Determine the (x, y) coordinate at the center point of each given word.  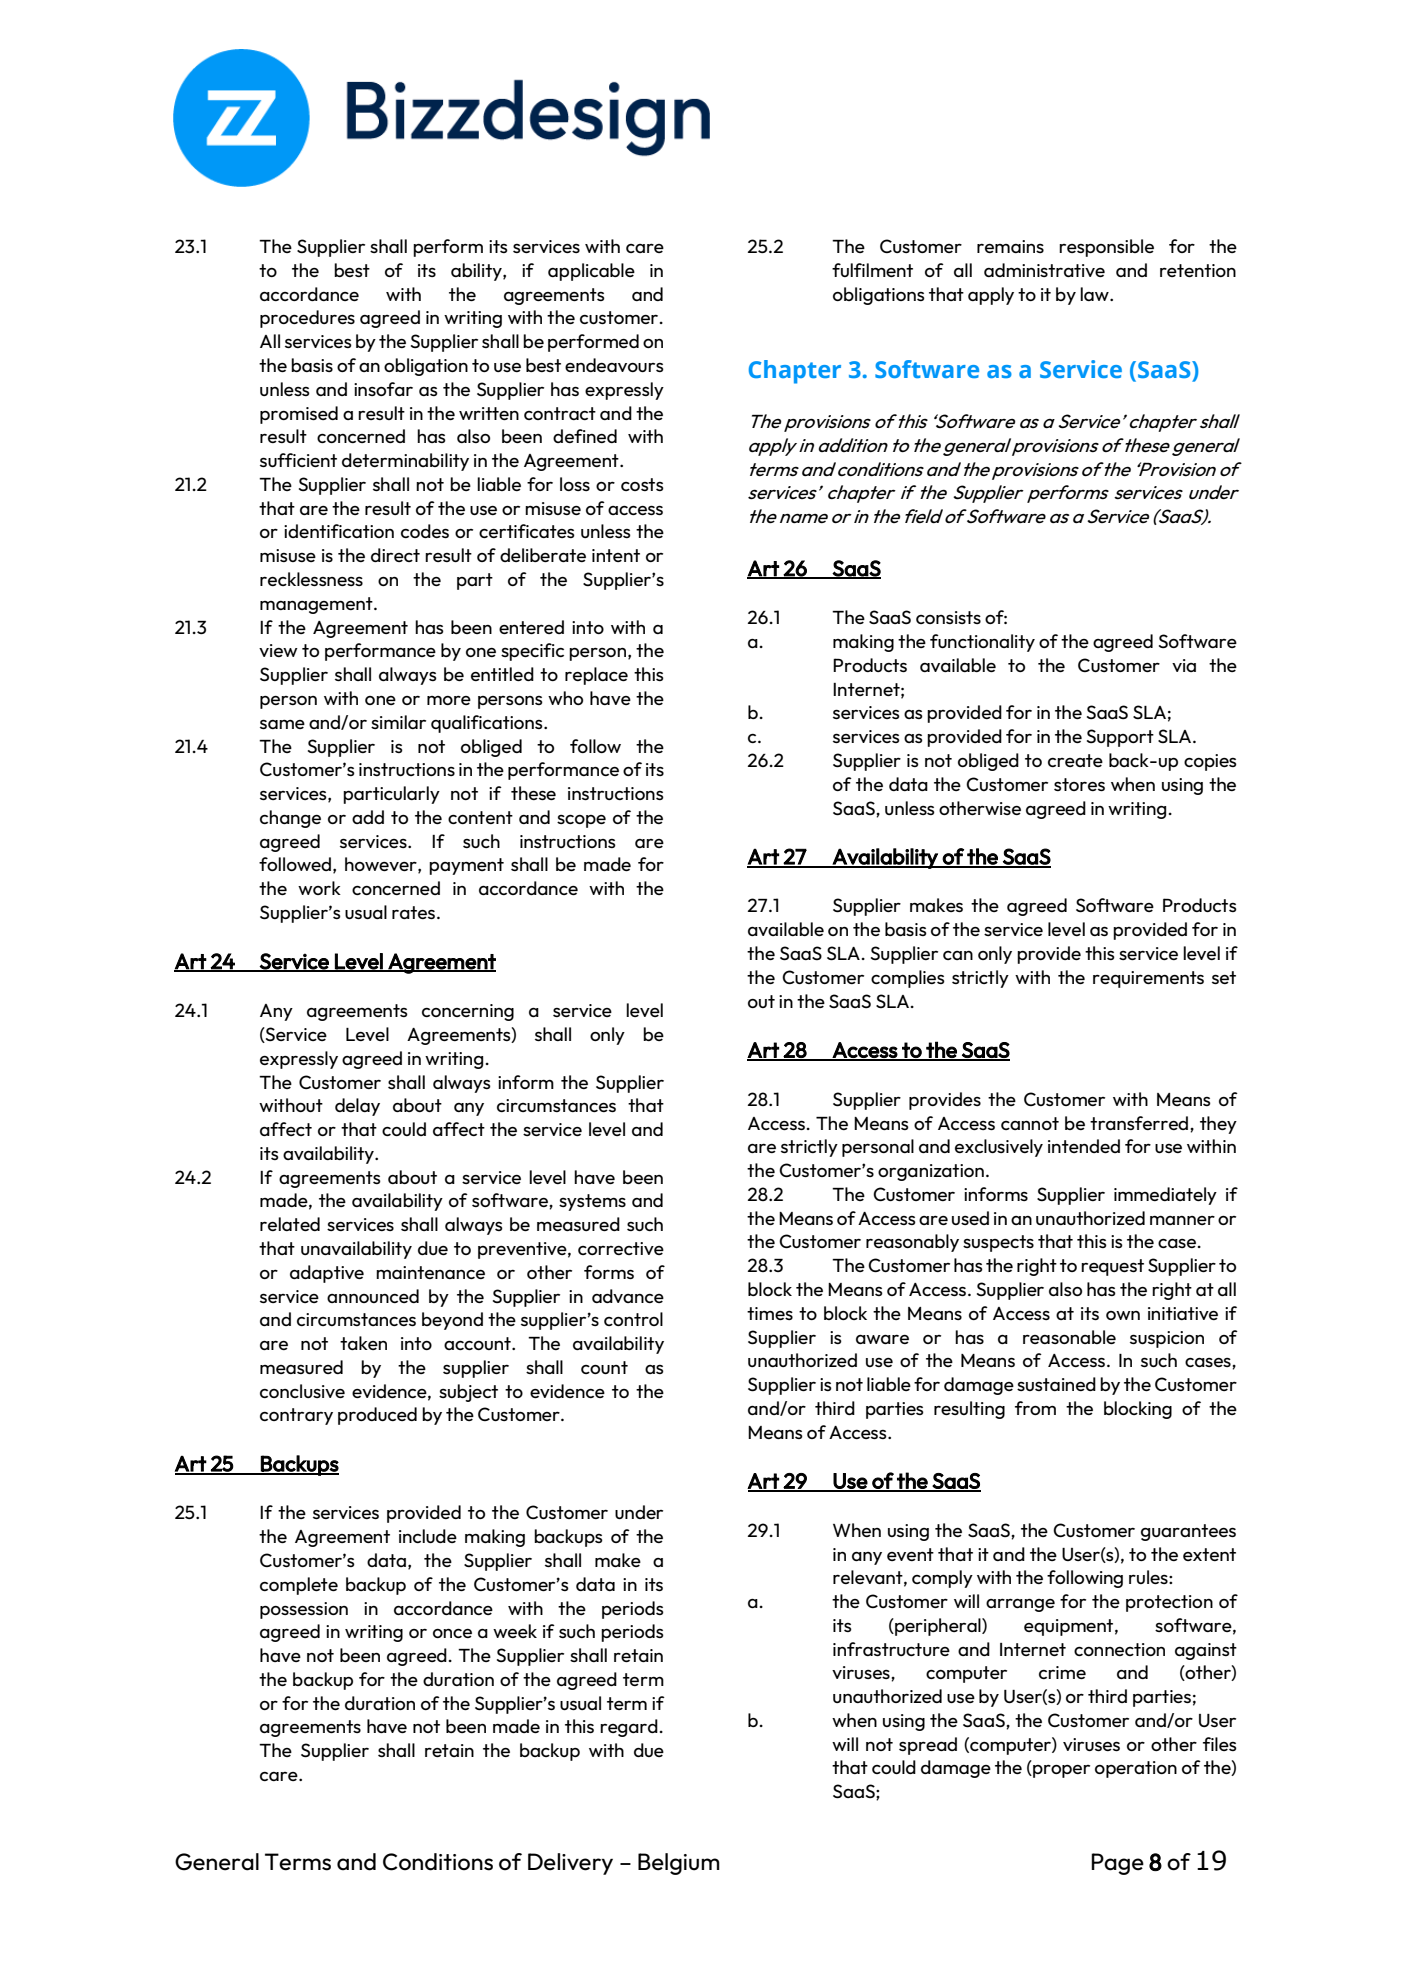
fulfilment (872, 270)
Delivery (570, 1864)
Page (1117, 1864)
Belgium (679, 1864)
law (1095, 294)
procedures (307, 319)
